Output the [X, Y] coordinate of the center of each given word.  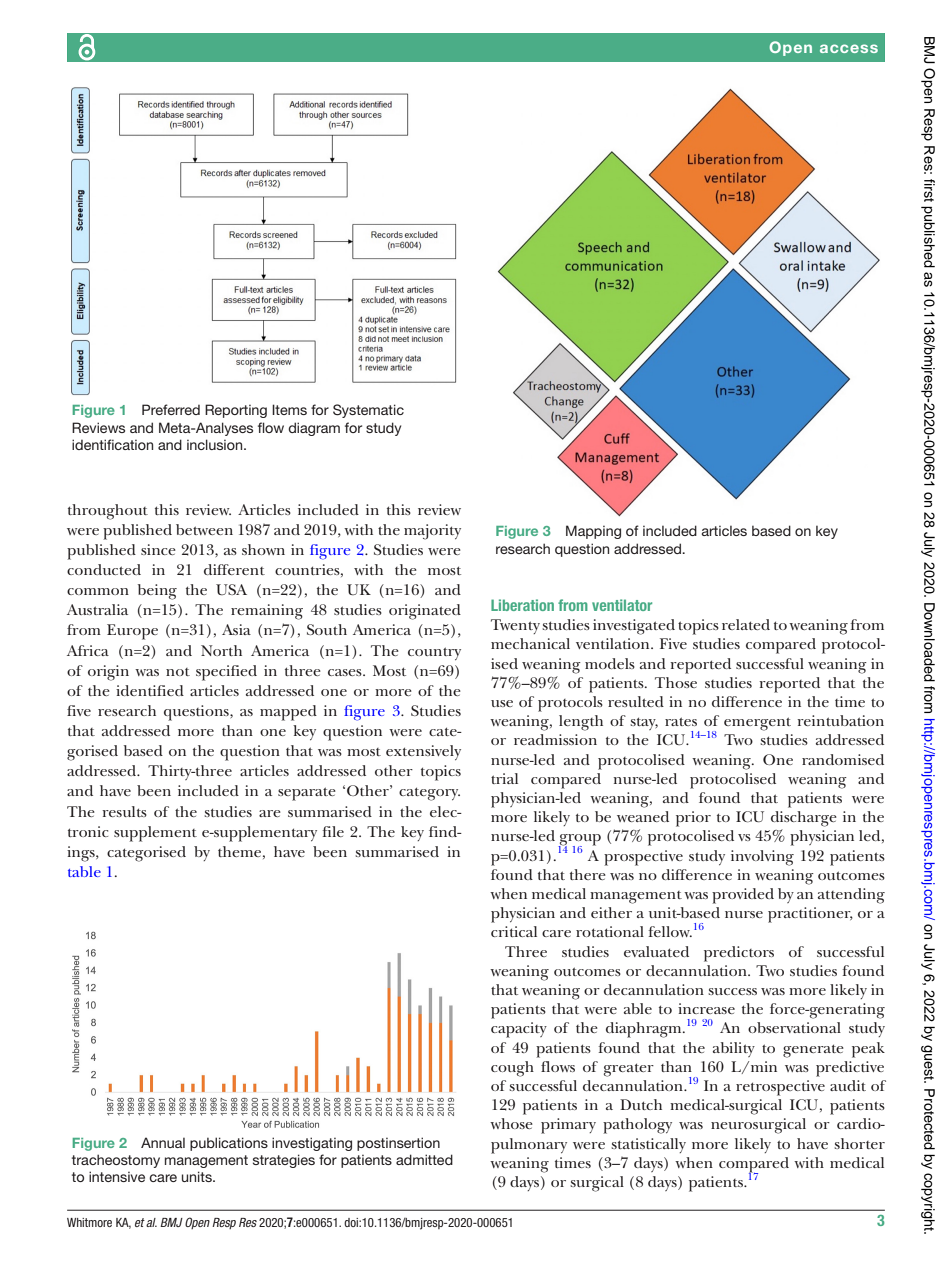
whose [511, 1123]
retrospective [780, 1088]
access [849, 48]
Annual [163, 1142]
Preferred [171, 409]
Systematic [368, 411]
